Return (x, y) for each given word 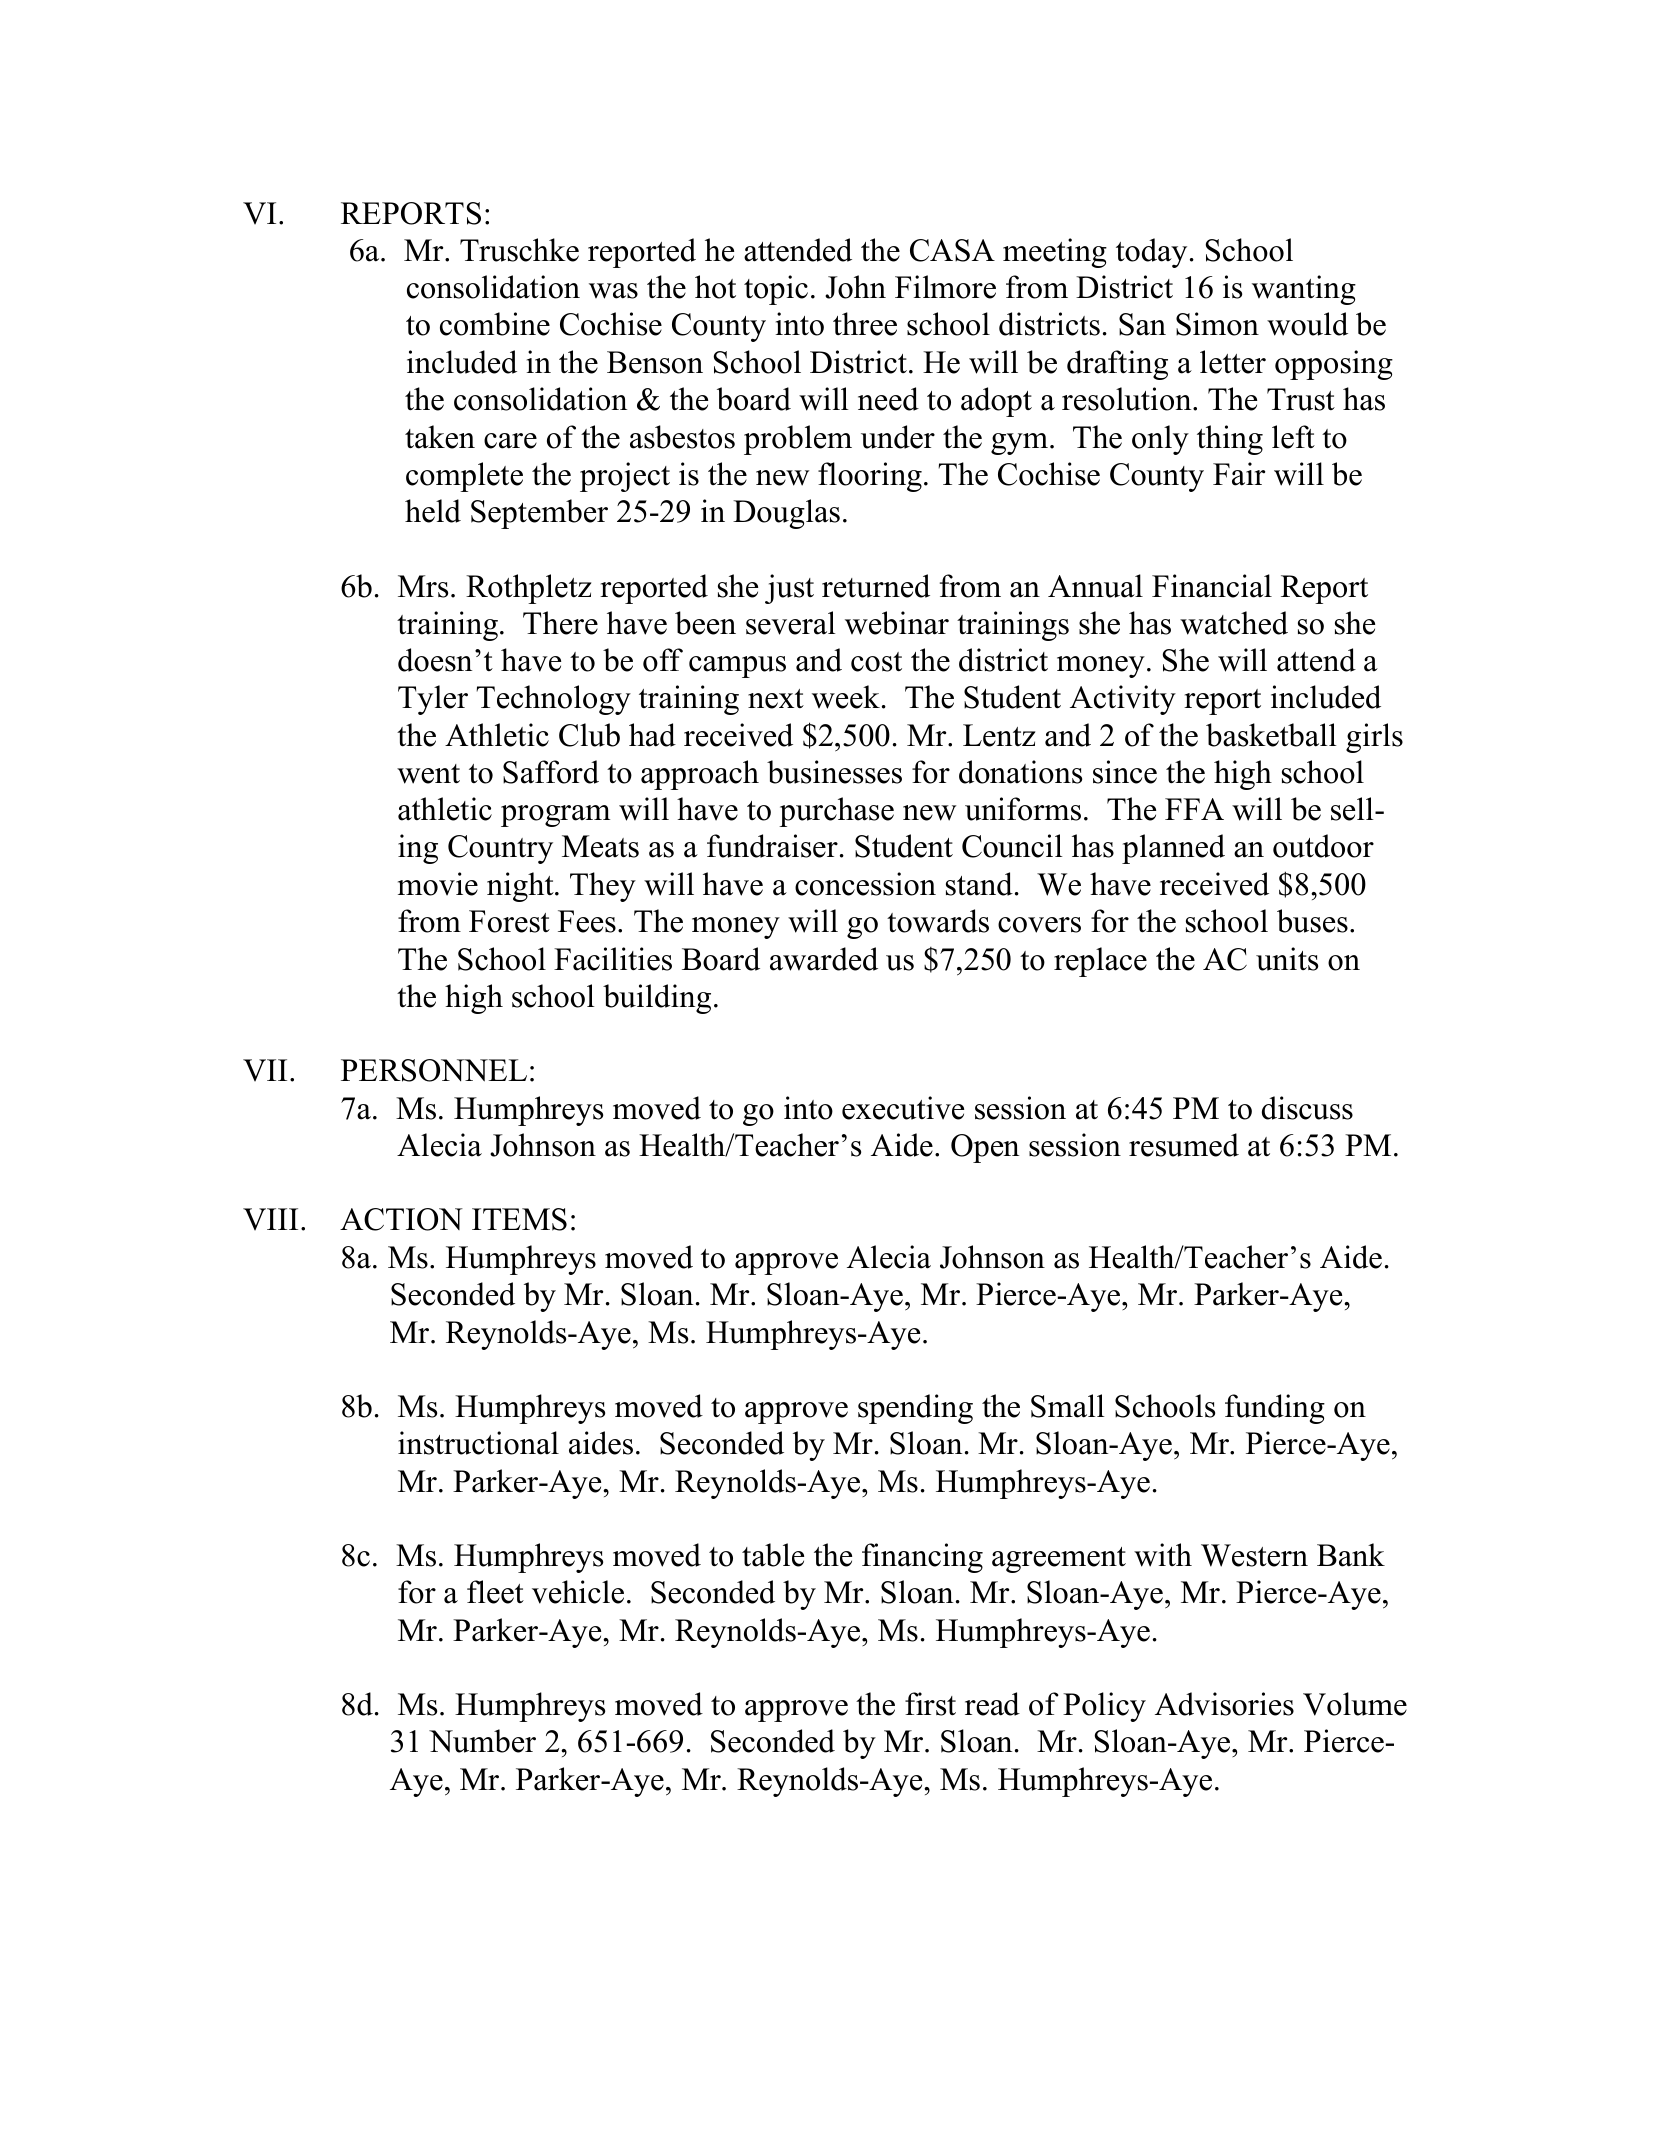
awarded (824, 959)
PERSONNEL (434, 1070)
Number (482, 1741)
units (1287, 959)
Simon (1217, 324)
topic (776, 290)
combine (495, 324)
